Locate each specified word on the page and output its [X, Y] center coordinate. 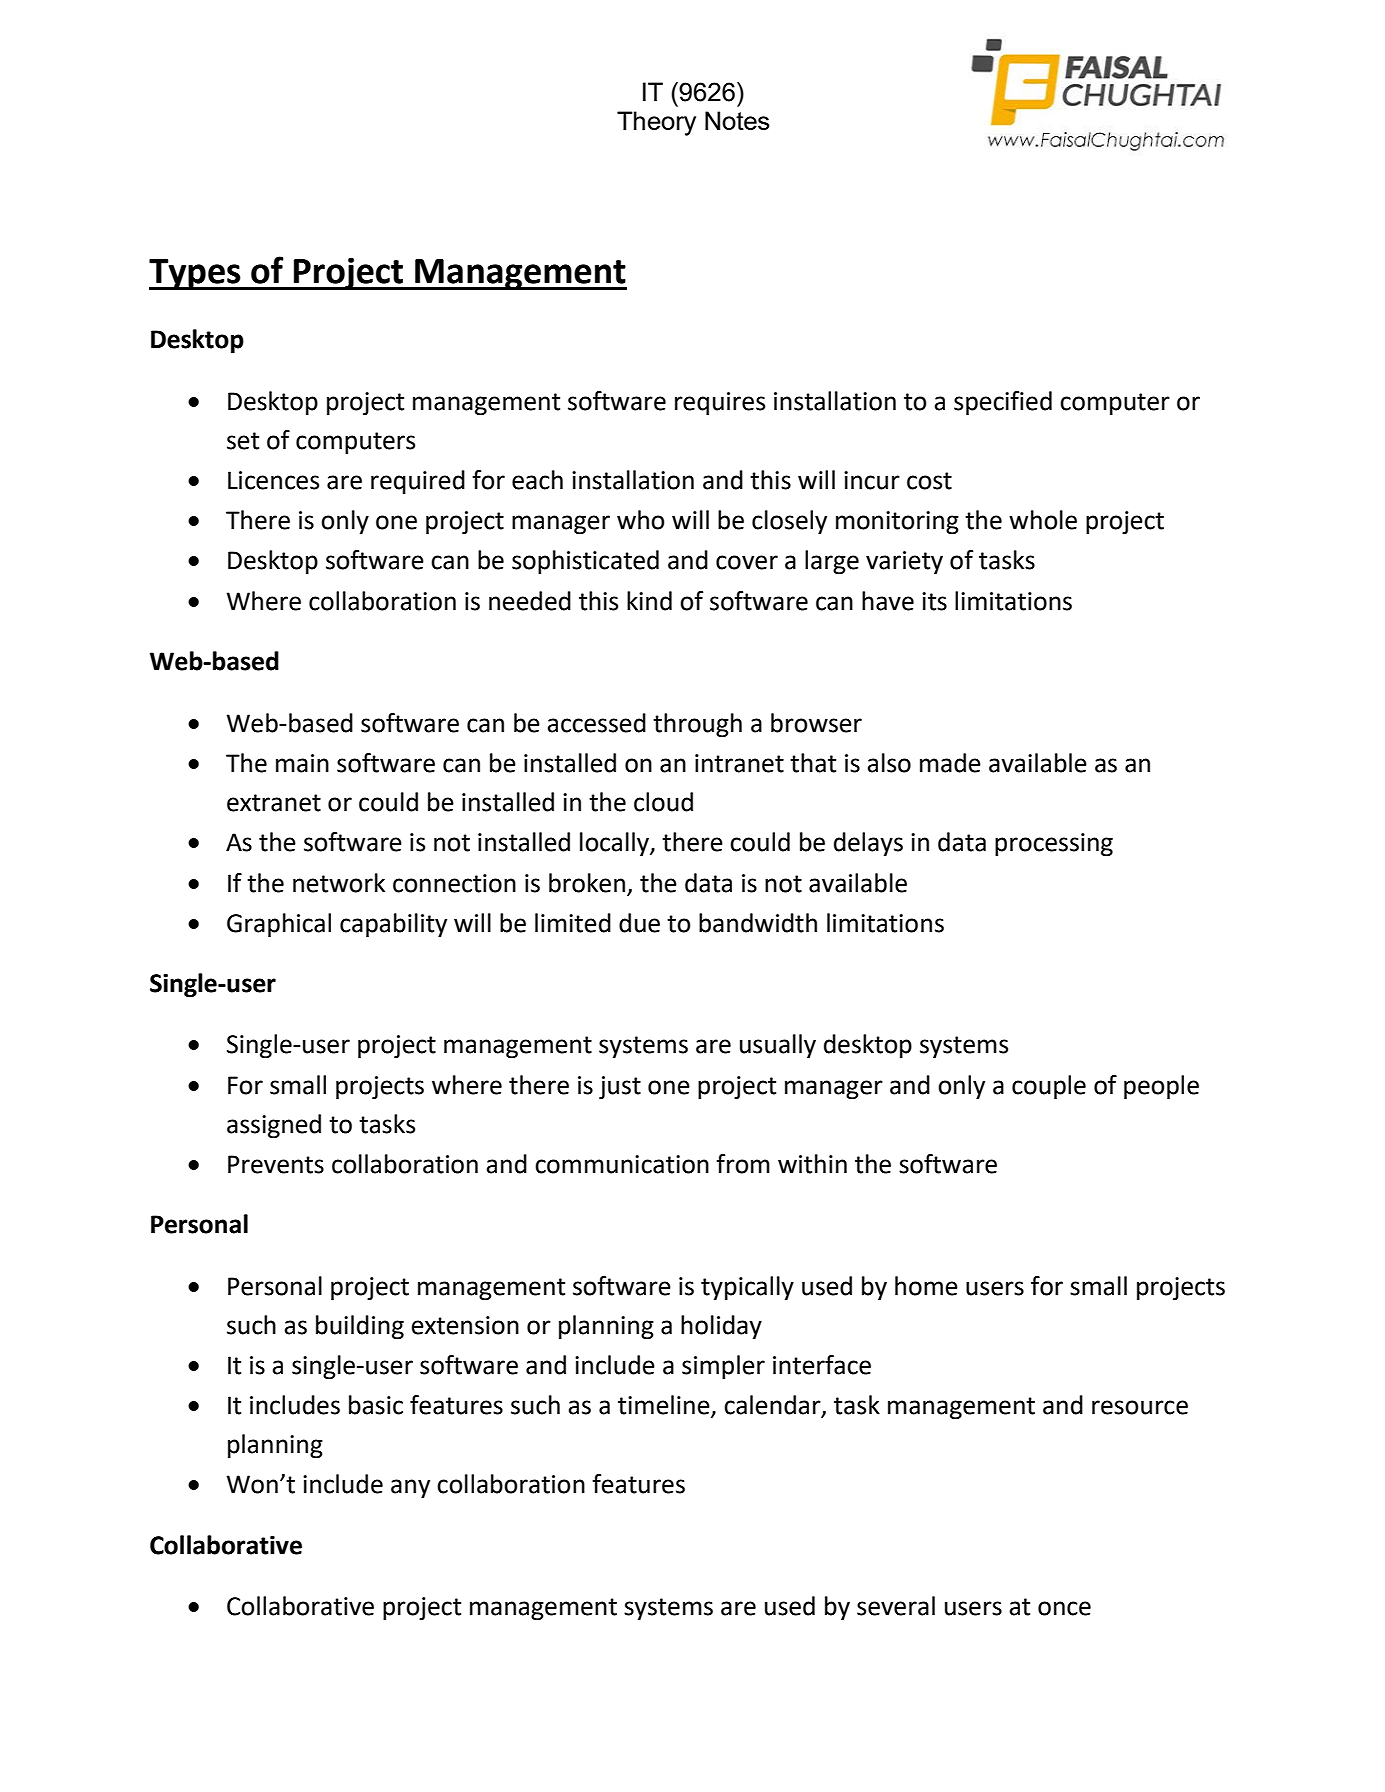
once [1064, 1608]
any [410, 1489]
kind [649, 601]
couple [1049, 1087]
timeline [665, 1406]
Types [196, 275]
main [302, 763]
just [620, 1087]
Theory [656, 123]
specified [1003, 403]
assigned [274, 1126]
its [934, 601]
